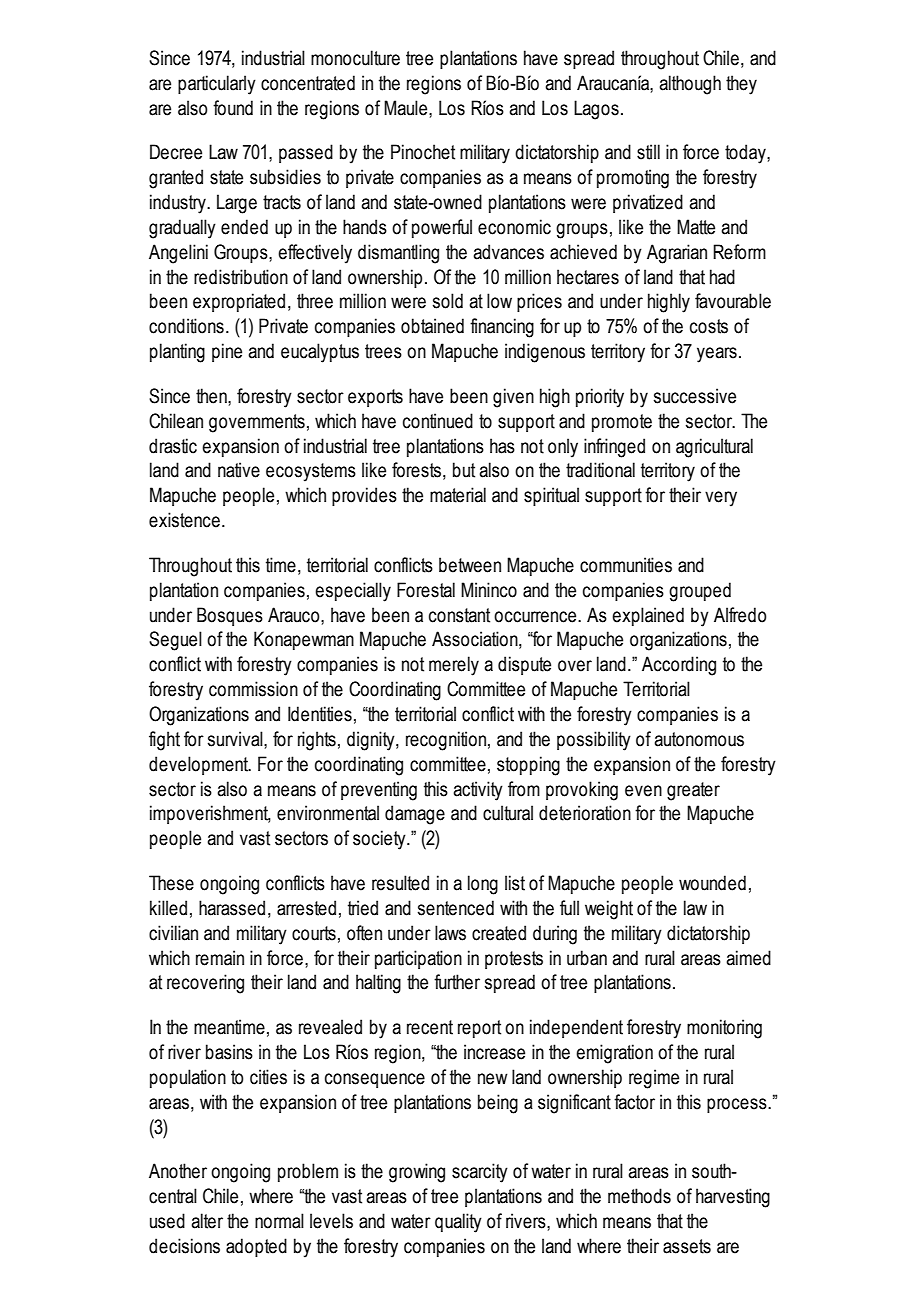 Image resolution: width=924 pixels, height=1308 pixels. I want to click on although, so click(690, 85).
